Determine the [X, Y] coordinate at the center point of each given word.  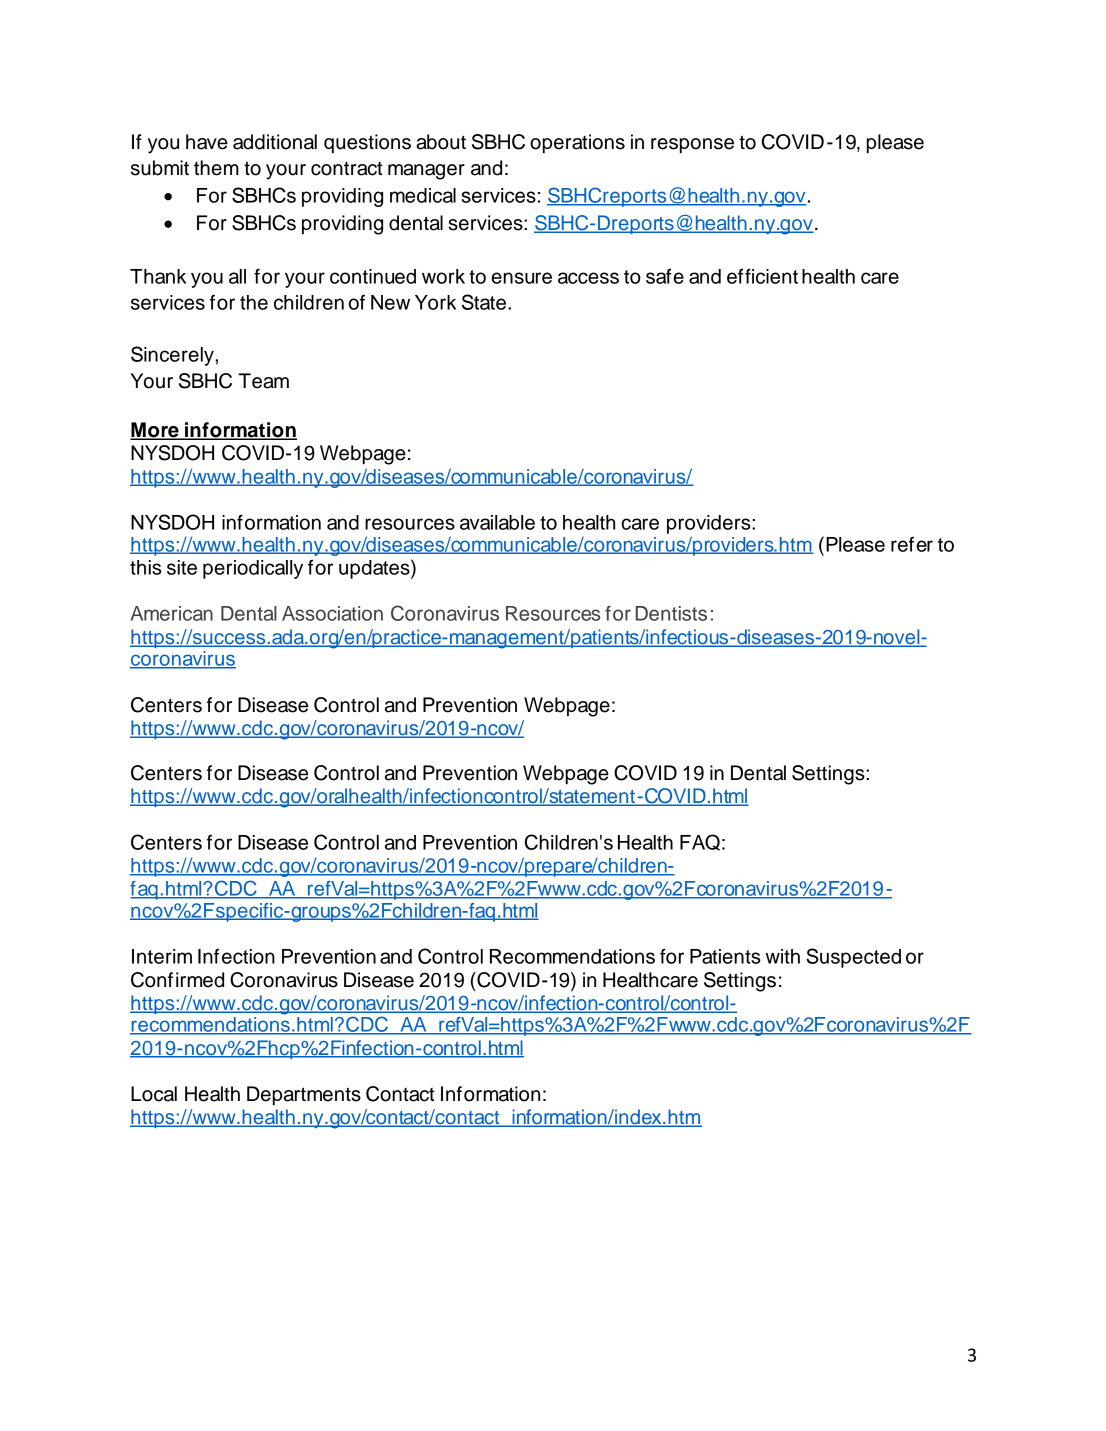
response [692, 146]
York [435, 302]
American [172, 613]
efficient [762, 276]
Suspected [853, 958]
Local [154, 1094]
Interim [162, 956]
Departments [304, 1096]
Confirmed [177, 980]
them [216, 168]
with [782, 956]
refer [912, 544]
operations [577, 144]
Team [263, 381]
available [497, 522]
